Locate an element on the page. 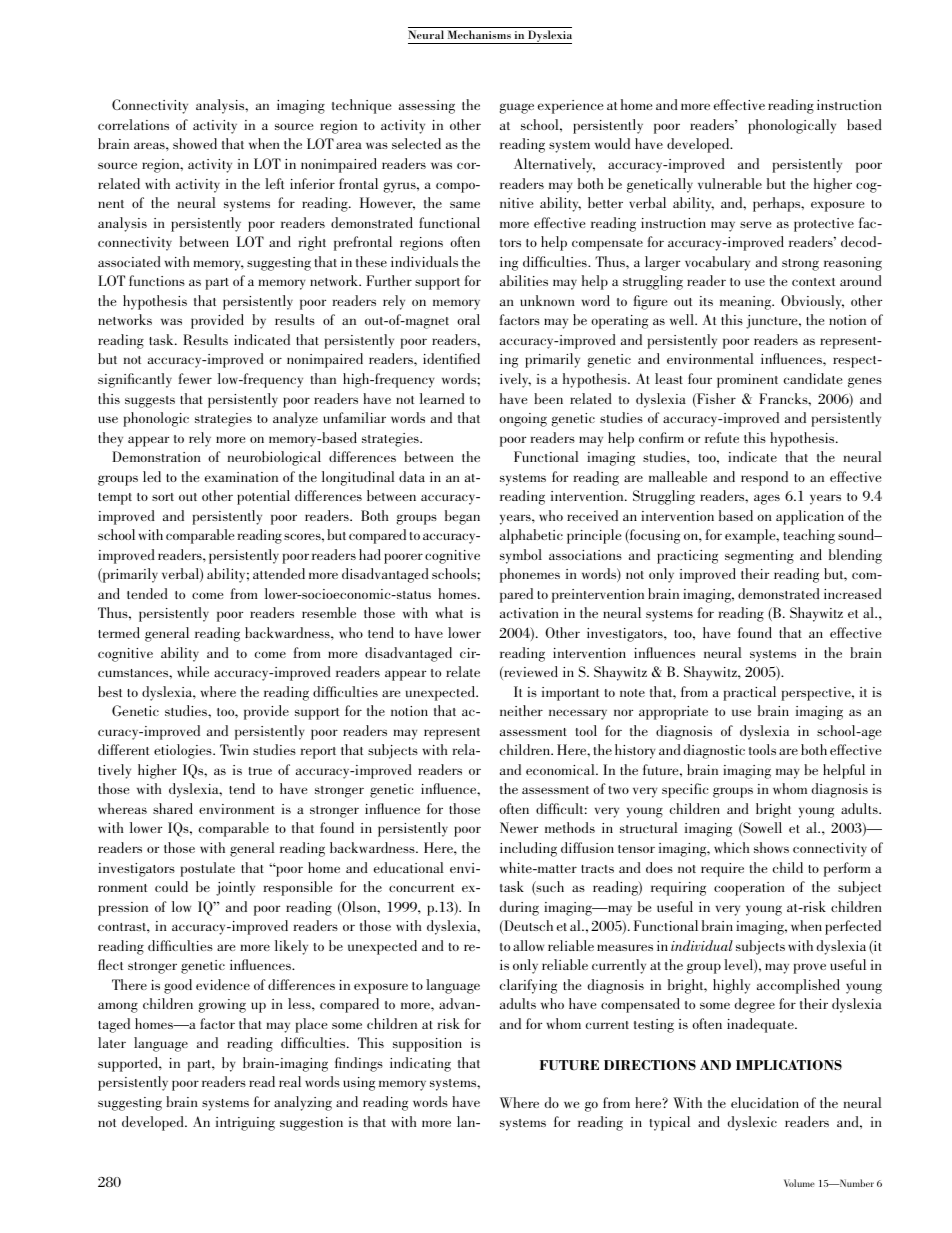 The image size is (952, 1233). indicating is located at coordinates (420, 1064).
